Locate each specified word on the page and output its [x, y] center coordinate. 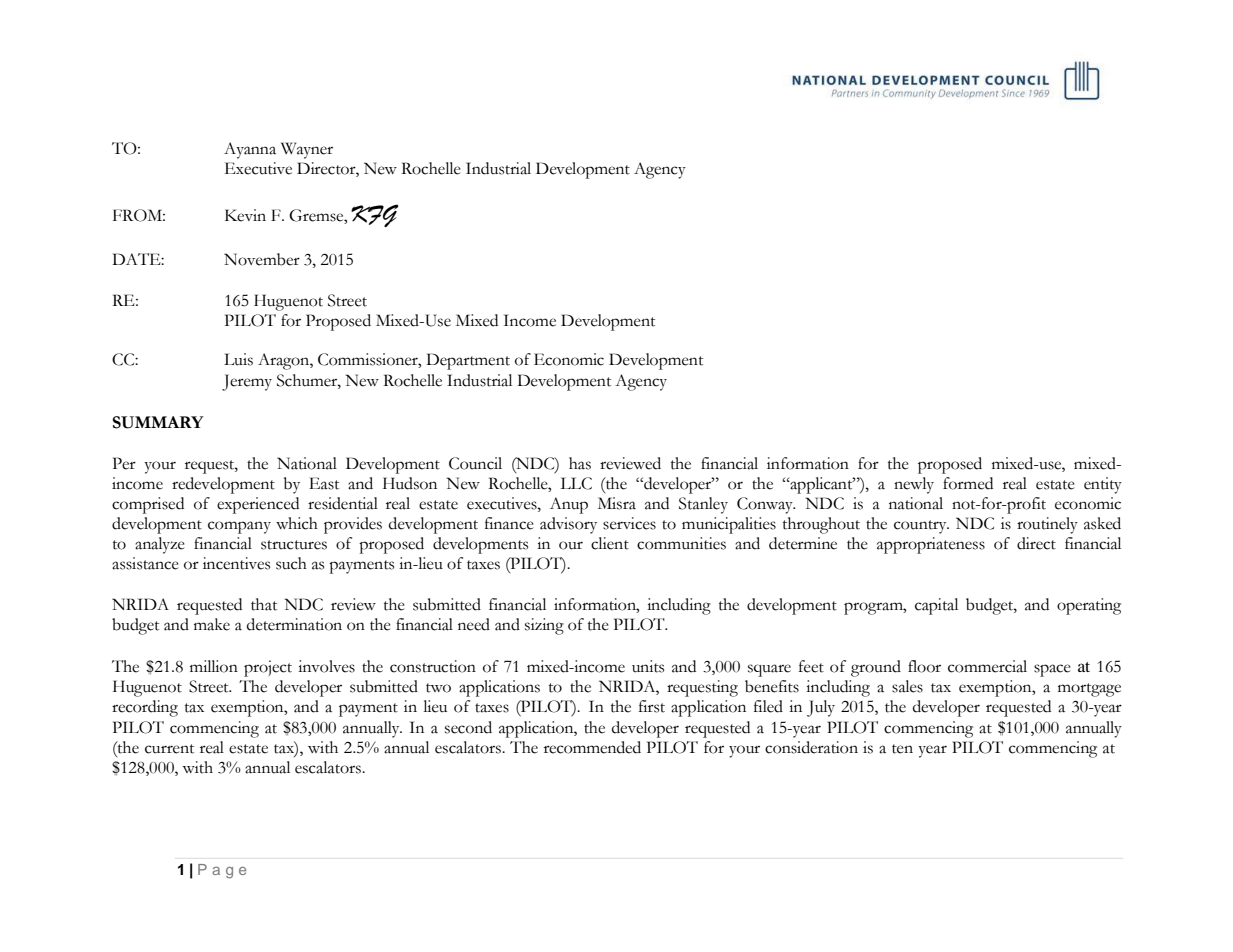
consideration [811, 747]
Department [468, 361]
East [324, 483]
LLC [576, 483]
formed [968, 483]
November [262, 259]
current [169, 749]
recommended [592, 747]
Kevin [245, 215]
